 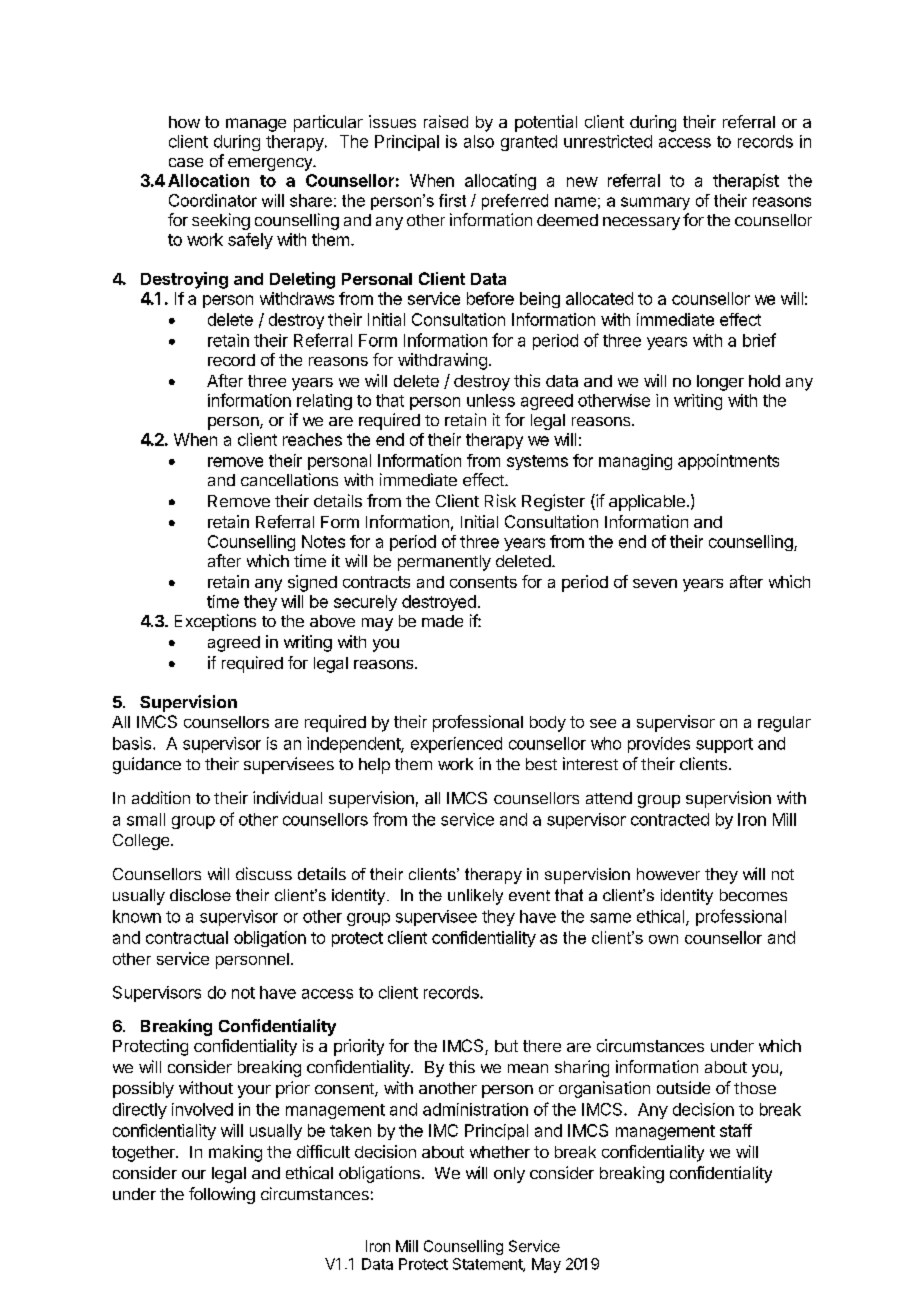 I want to click on also, so click(x=479, y=141).
